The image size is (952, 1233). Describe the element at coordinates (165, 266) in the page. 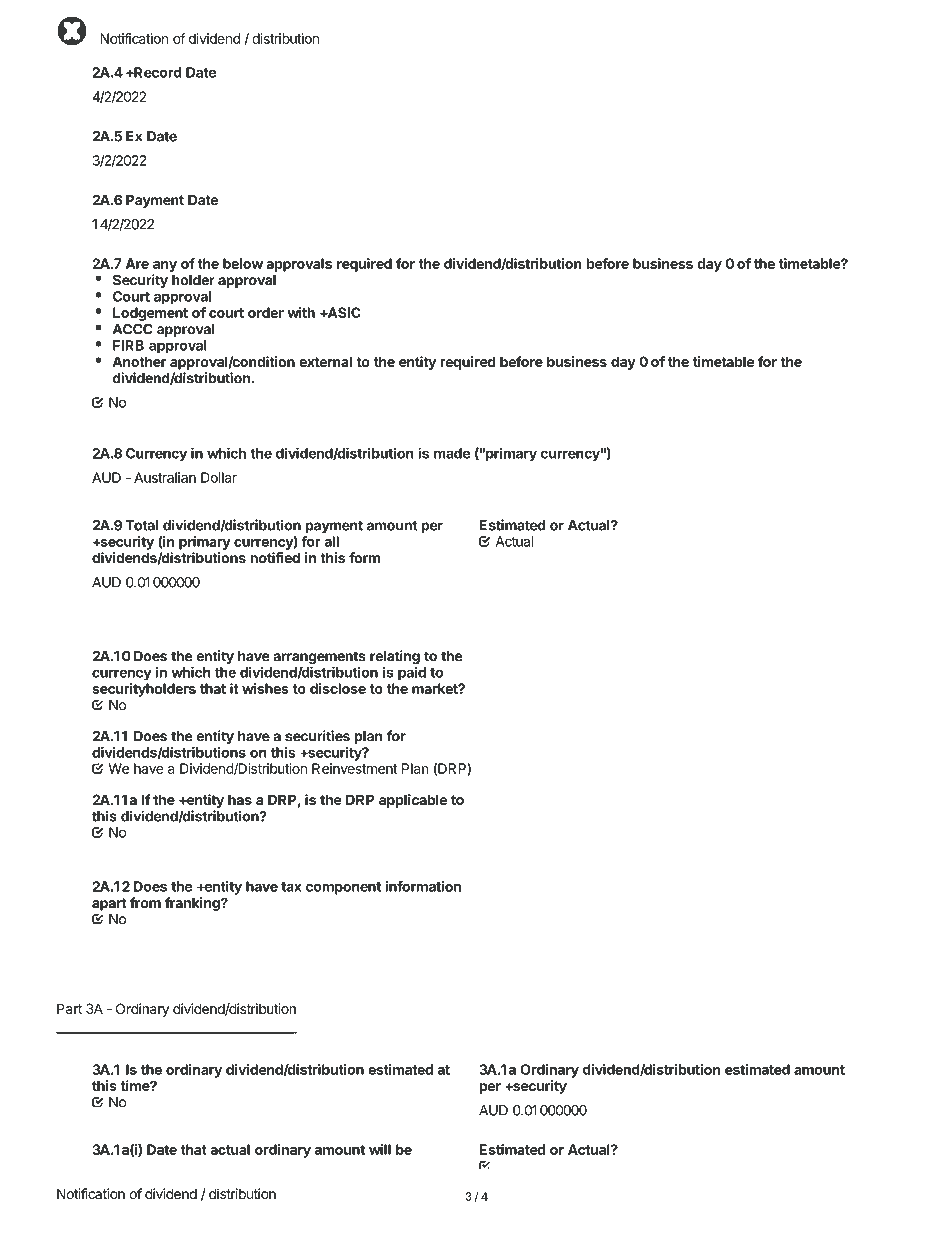

I see `any` at that location.
